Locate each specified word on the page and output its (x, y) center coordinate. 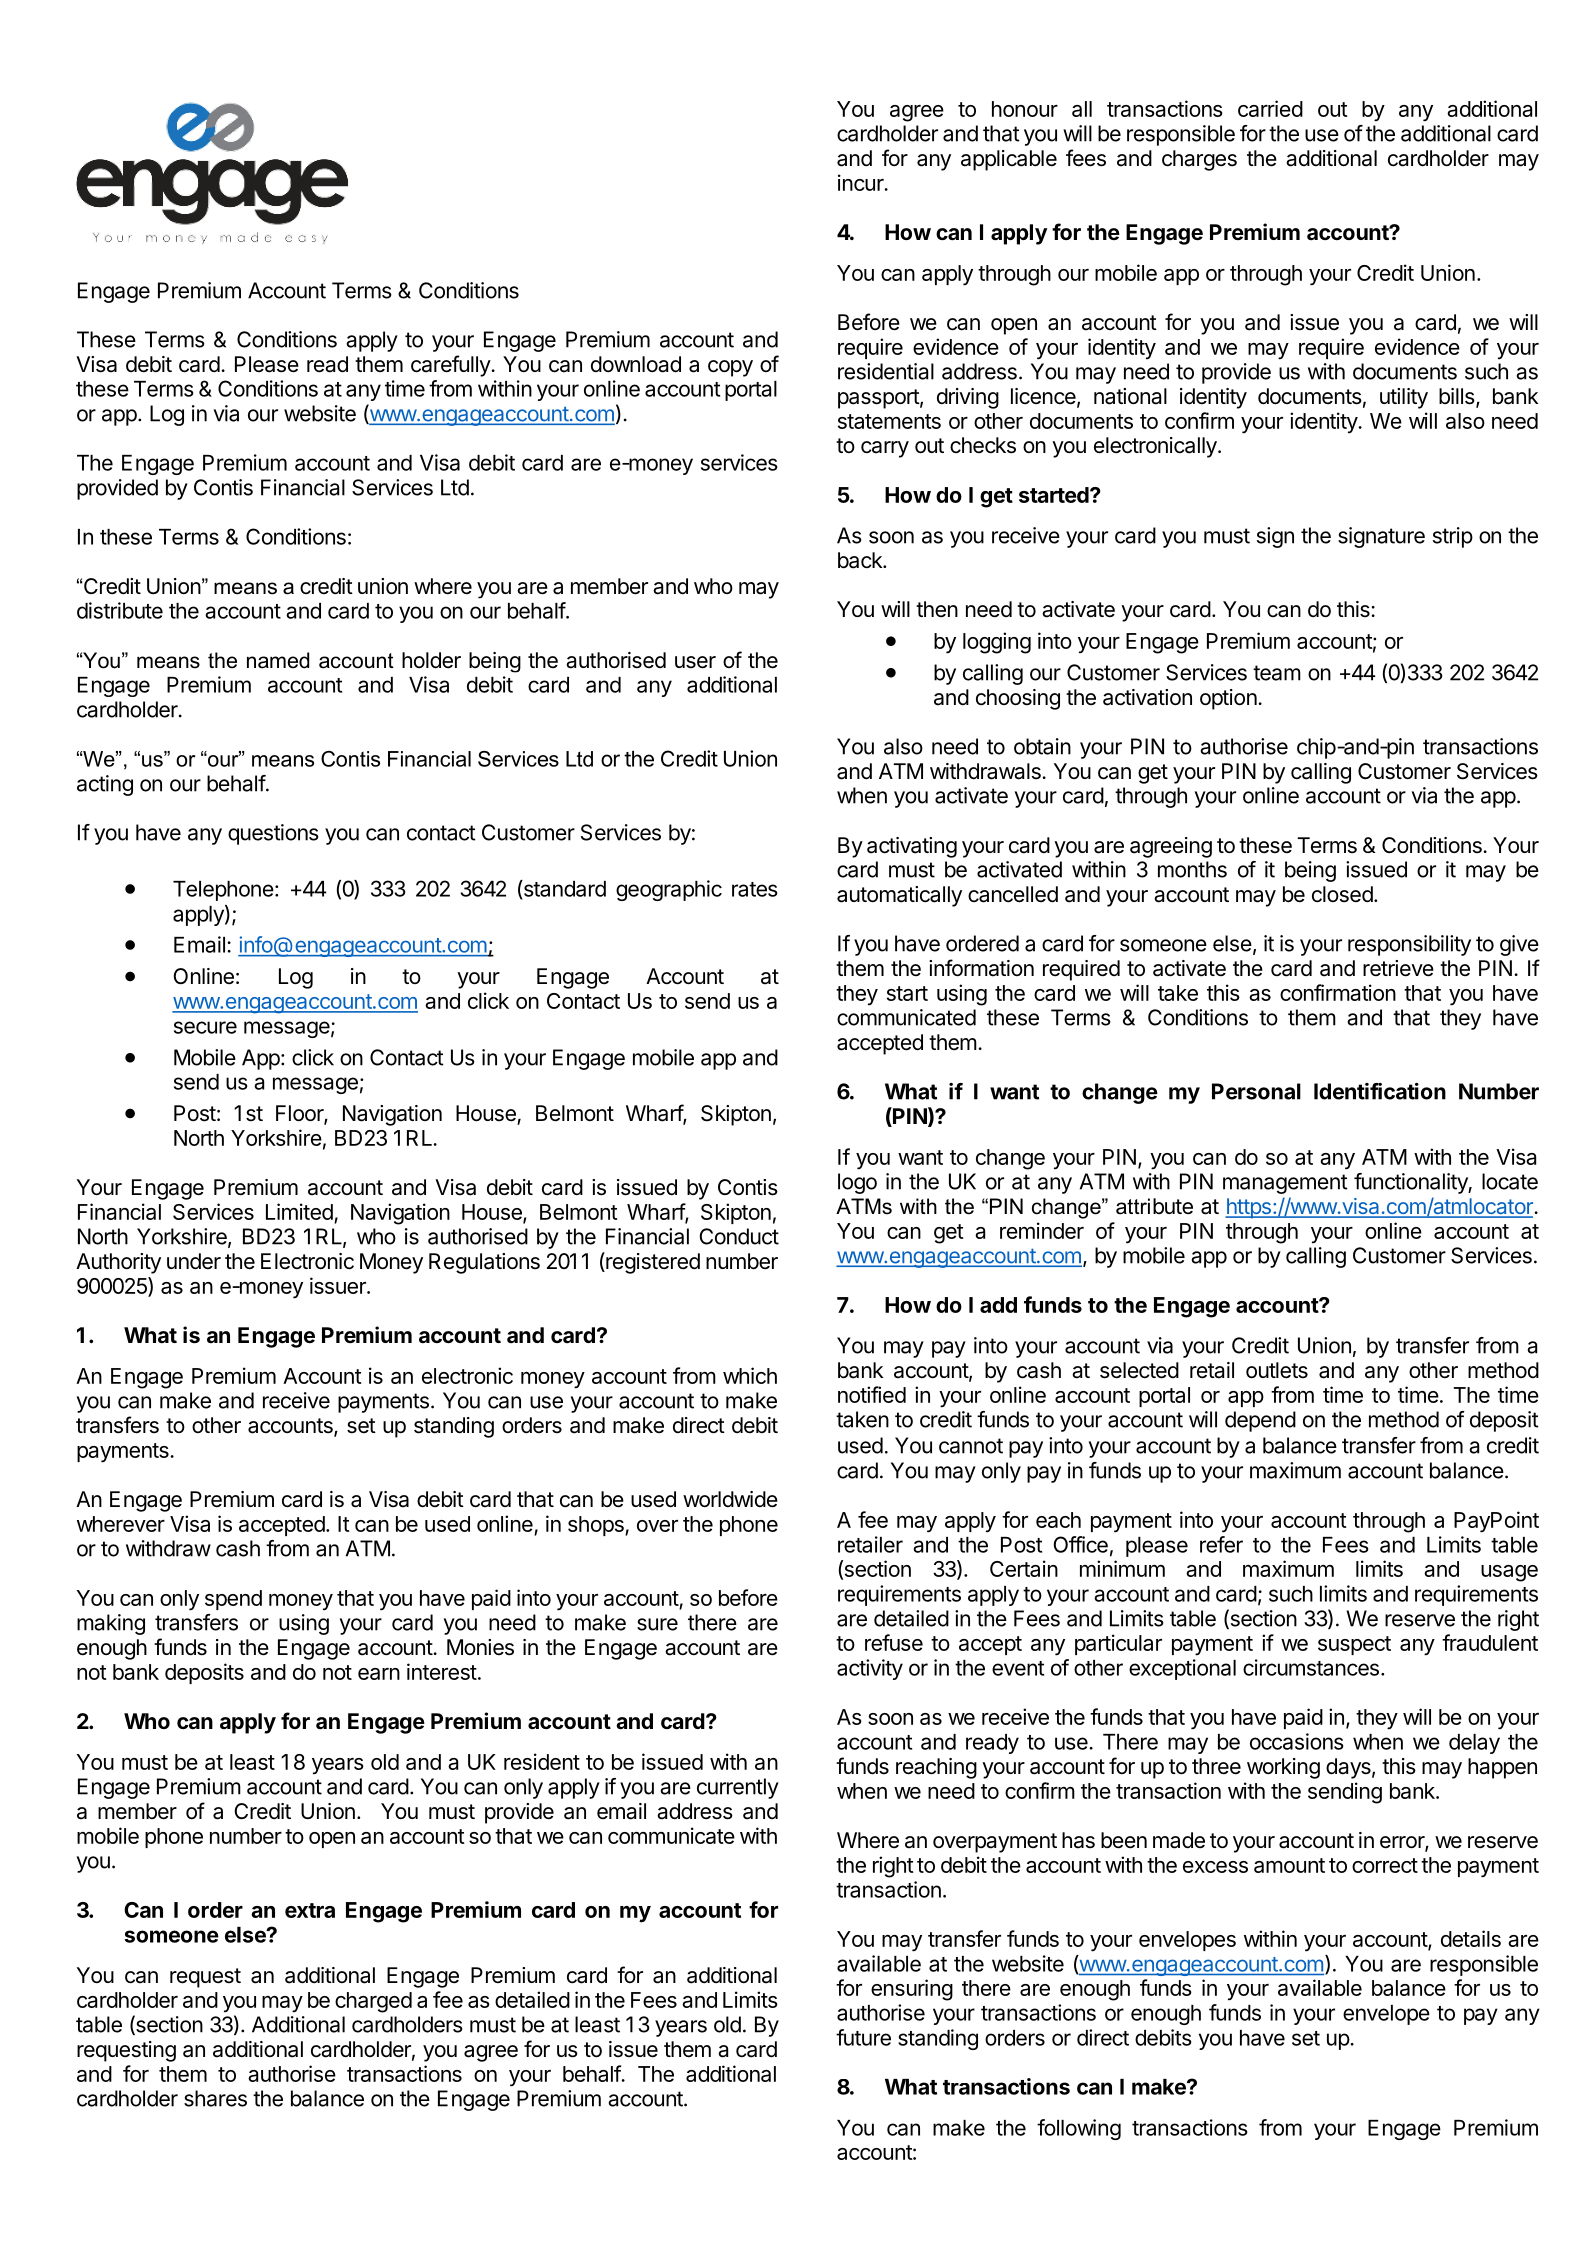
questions (273, 834)
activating (912, 847)
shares (215, 2098)
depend (1260, 1421)
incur (862, 182)
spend (233, 1600)
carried (1270, 108)
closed (1342, 894)
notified (872, 1394)
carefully (451, 366)
